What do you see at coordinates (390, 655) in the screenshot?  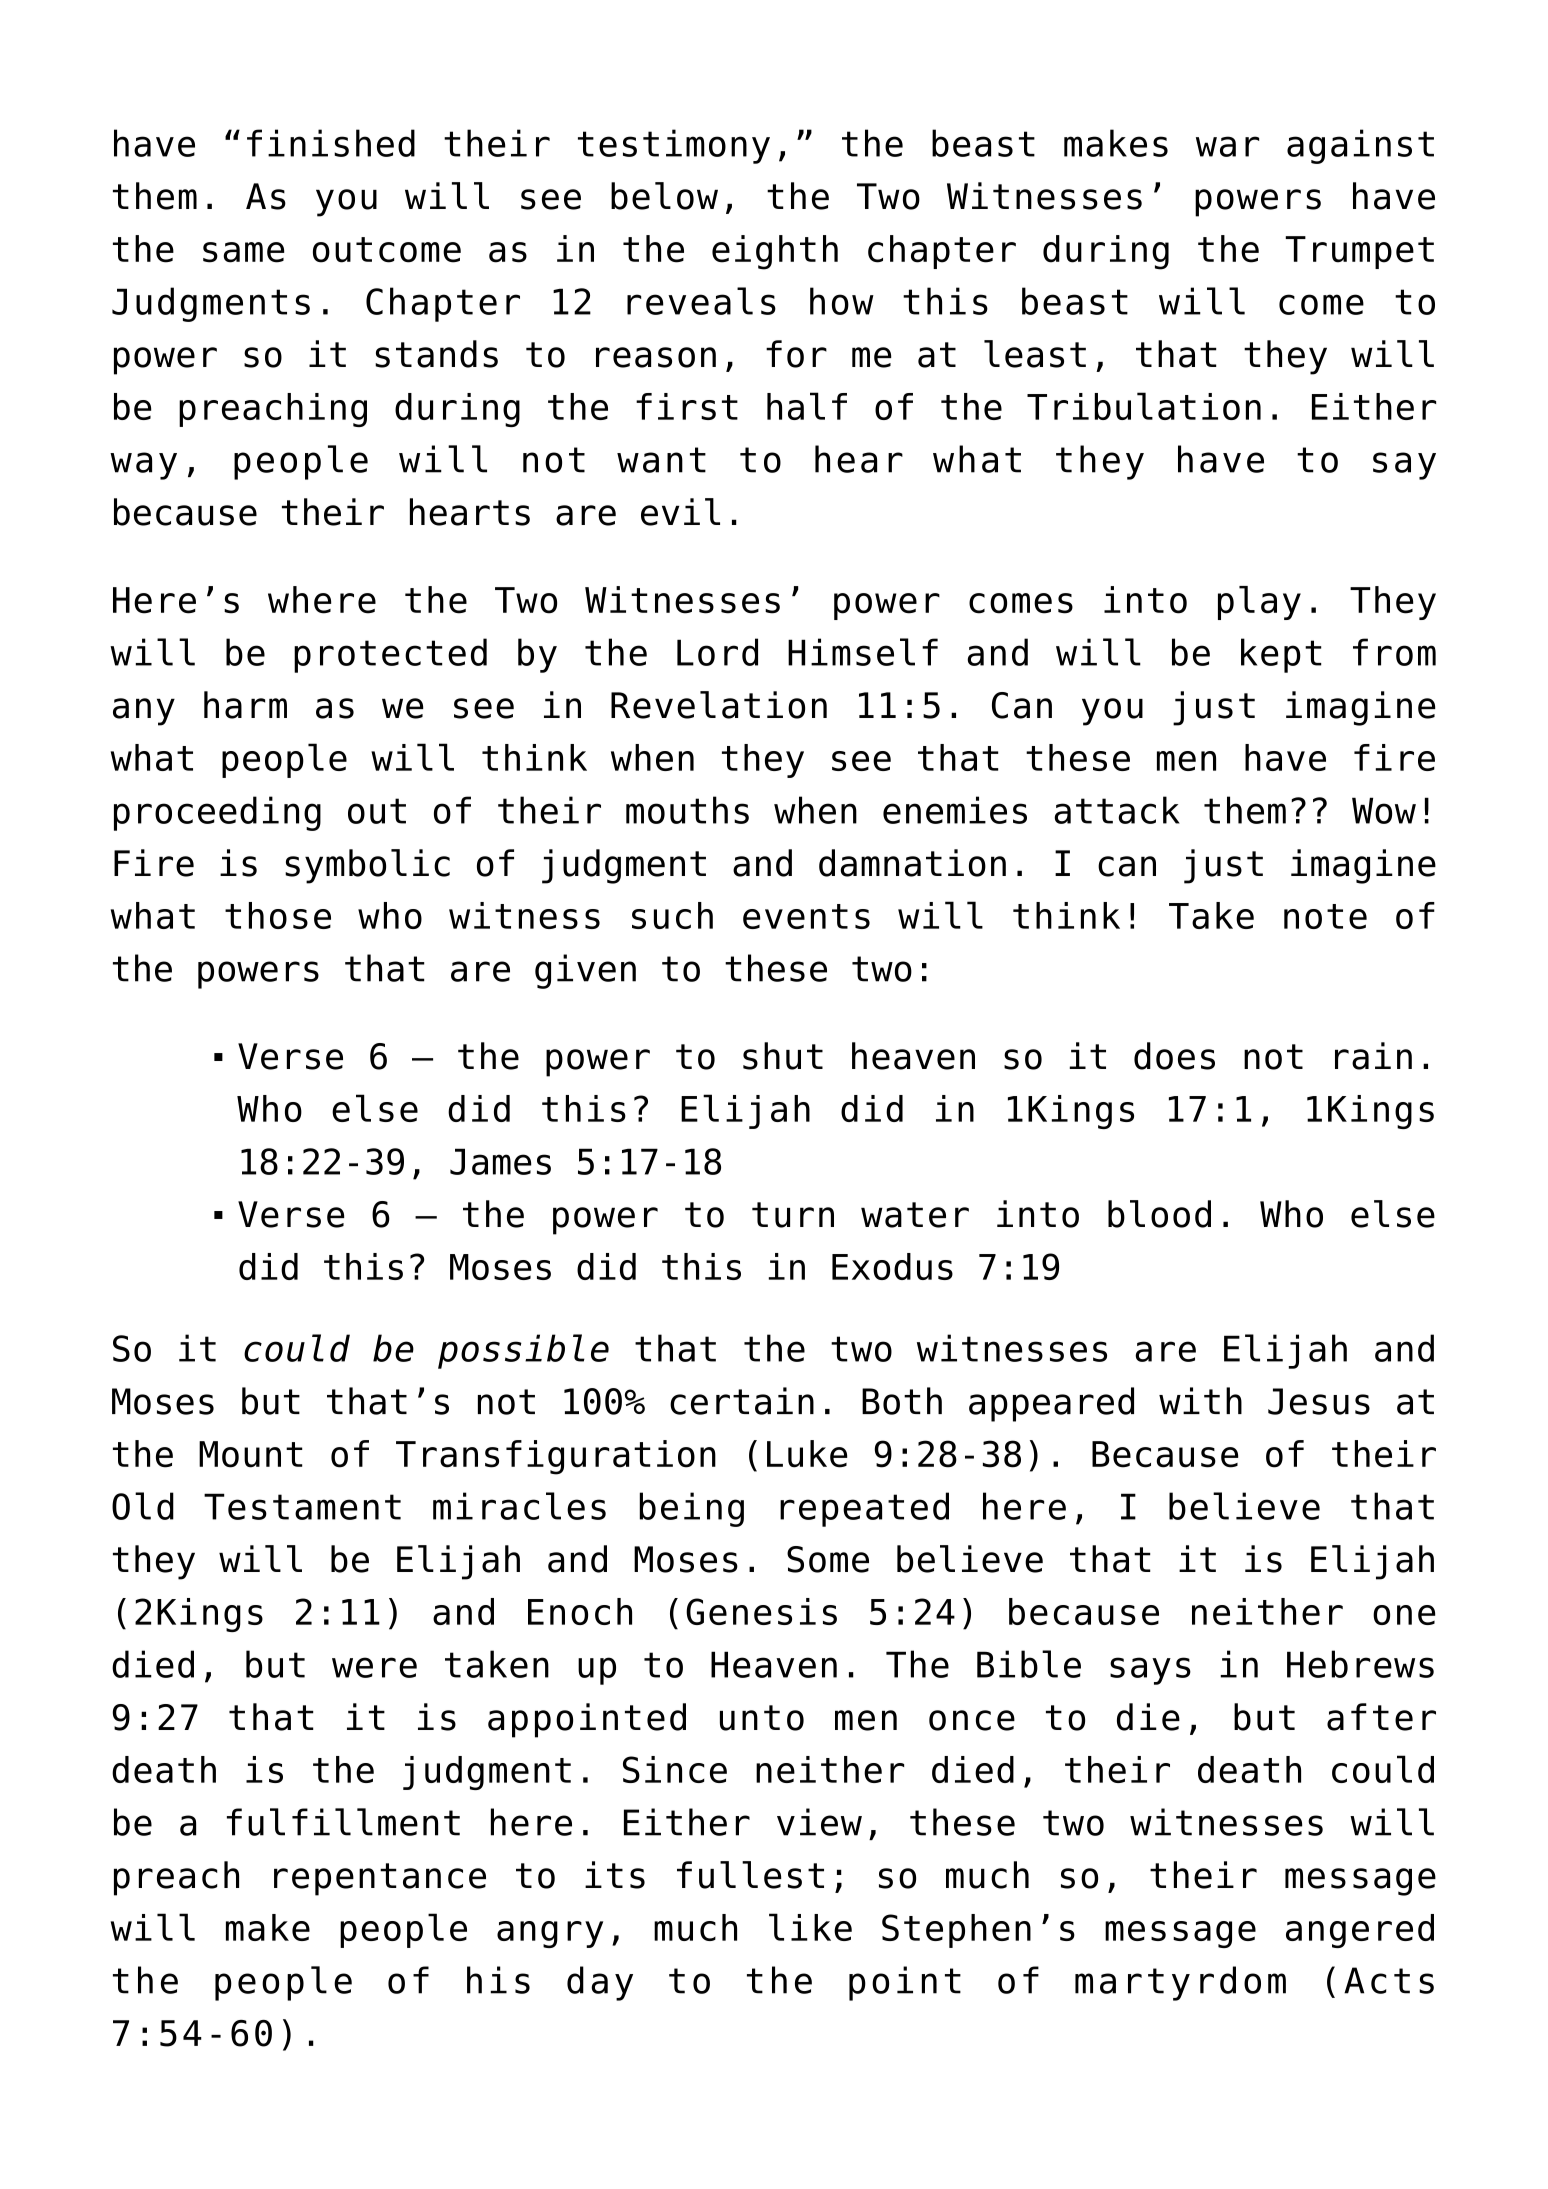 I see `protected` at bounding box center [390, 655].
